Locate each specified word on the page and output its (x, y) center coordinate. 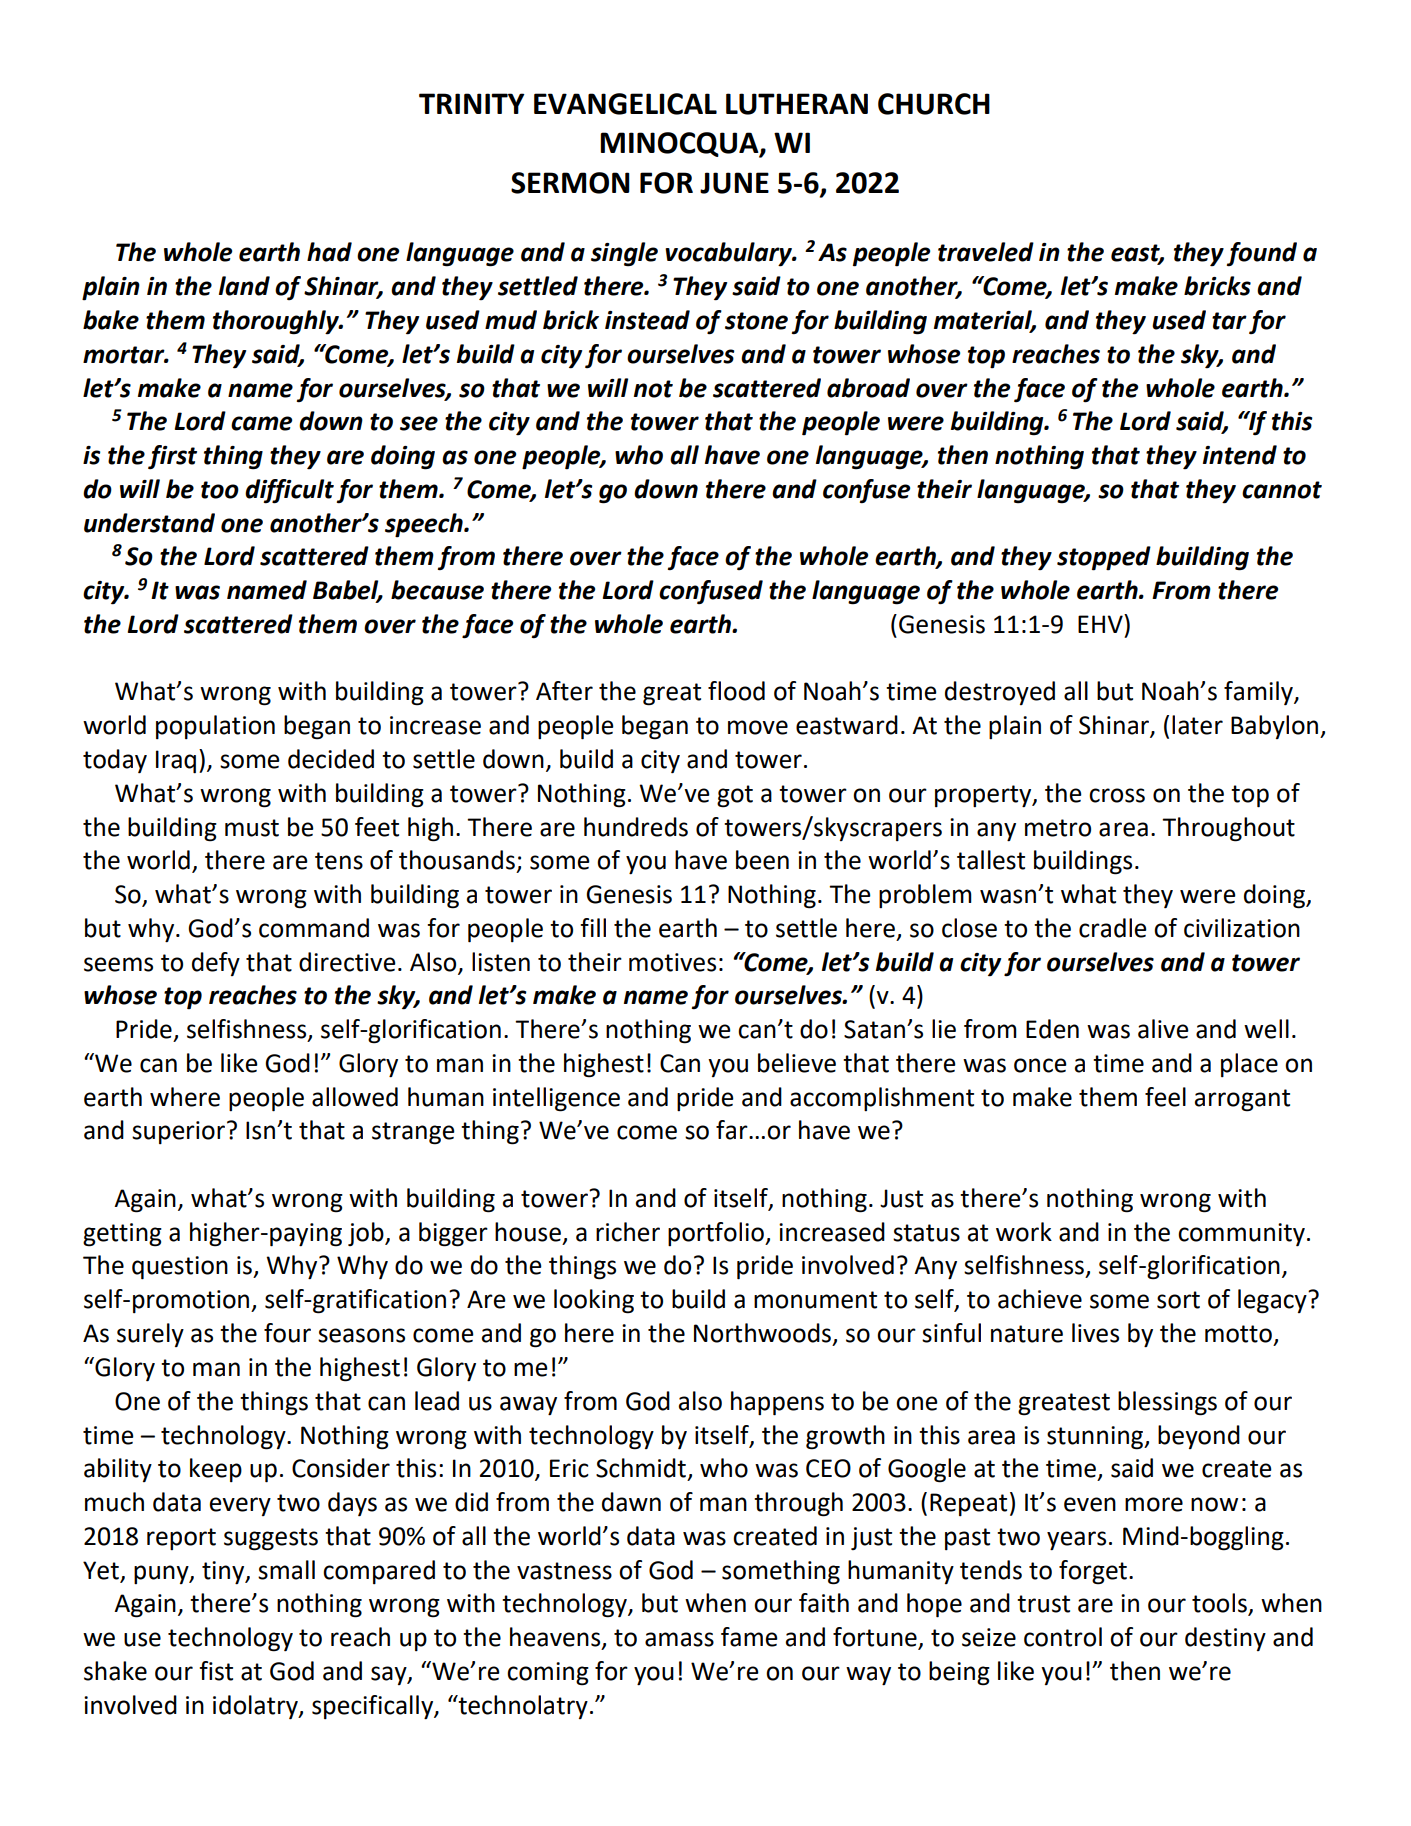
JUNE (734, 183)
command (314, 928)
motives (672, 962)
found (1261, 254)
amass (679, 1639)
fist (216, 1671)
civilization (1242, 928)
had (329, 252)
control (1063, 1637)
